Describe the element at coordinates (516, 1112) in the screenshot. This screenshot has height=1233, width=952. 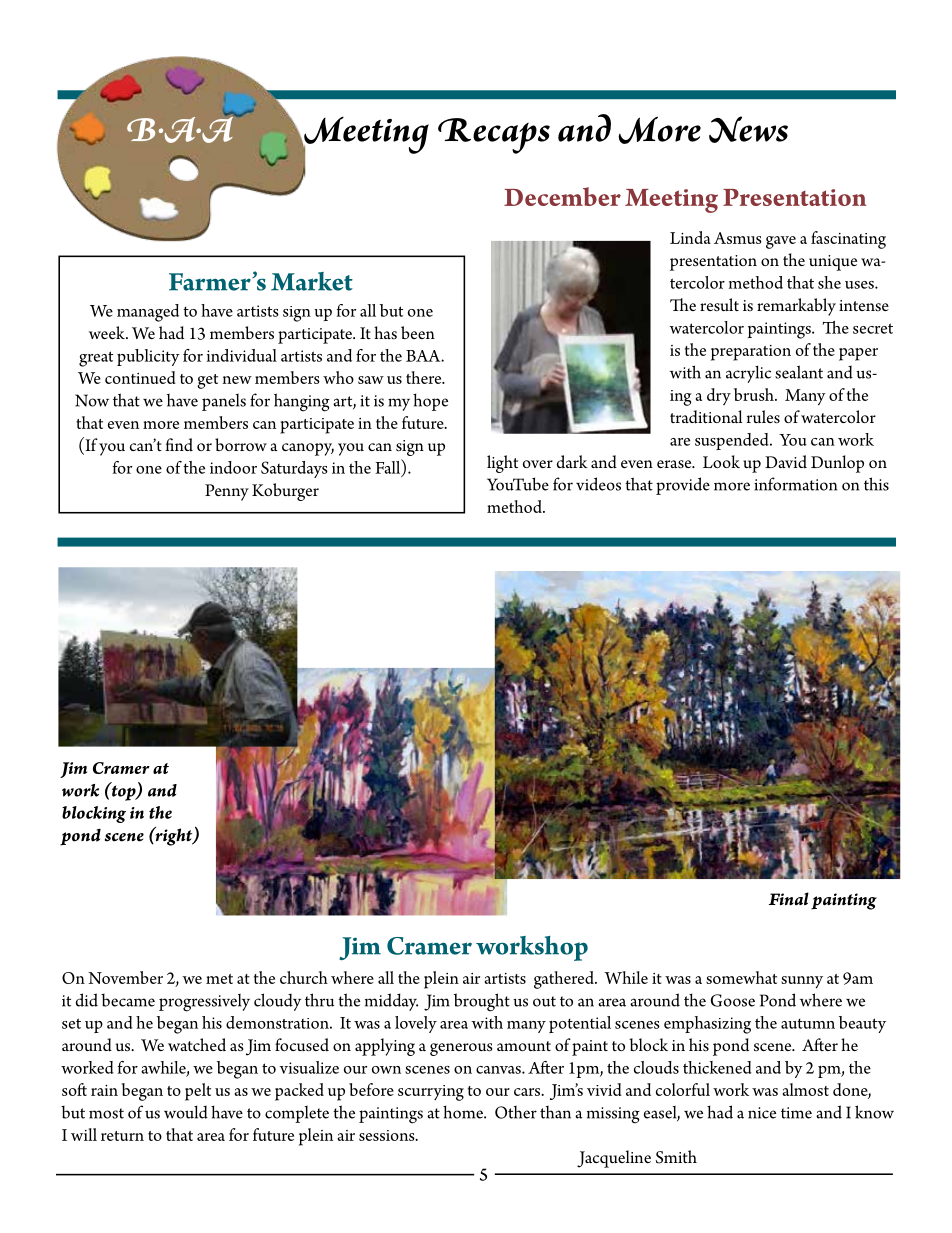
I see `Other` at that location.
